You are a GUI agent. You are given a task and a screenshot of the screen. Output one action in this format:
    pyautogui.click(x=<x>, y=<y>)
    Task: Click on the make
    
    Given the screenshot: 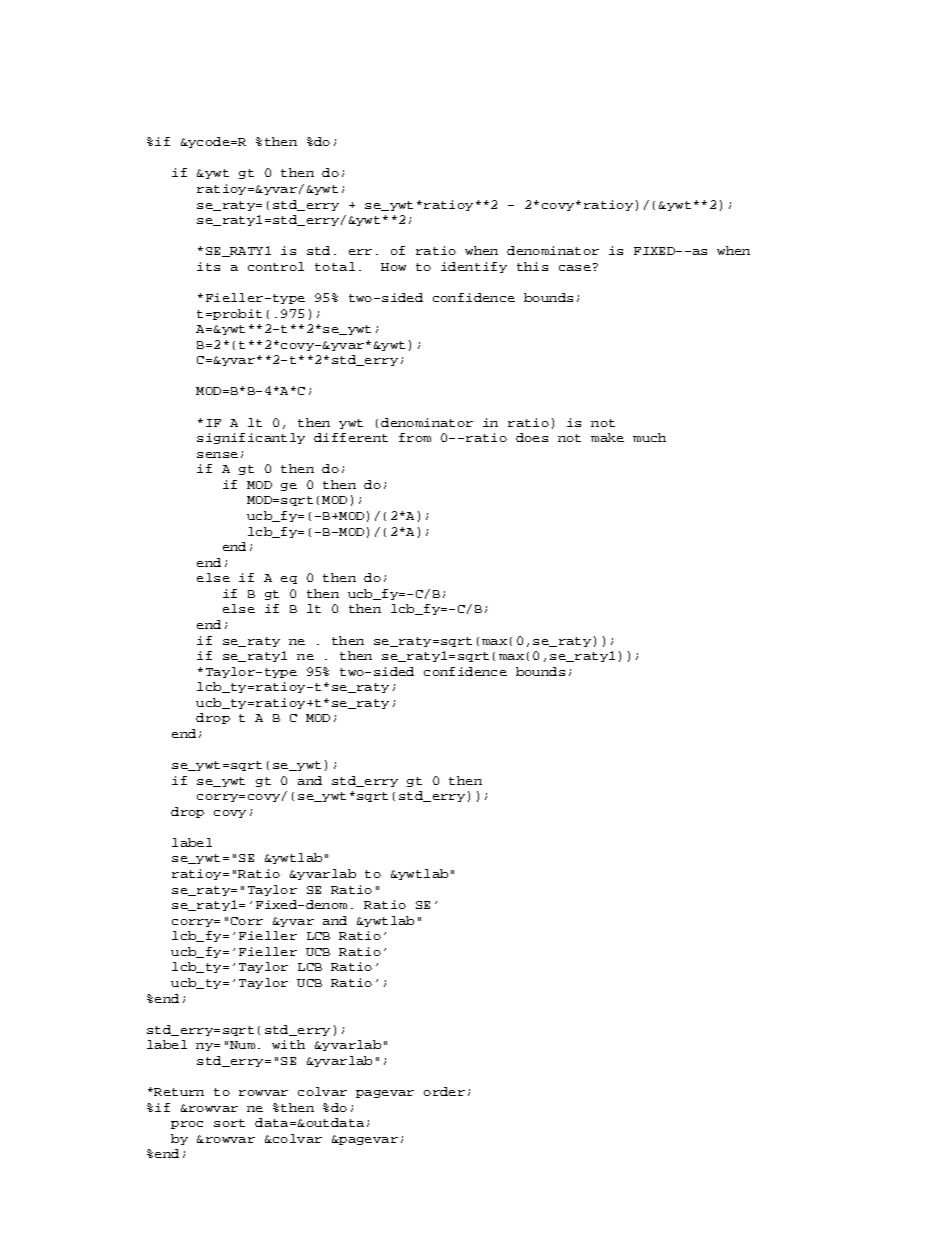 What is the action you would take?
    pyautogui.click(x=607, y=437)
